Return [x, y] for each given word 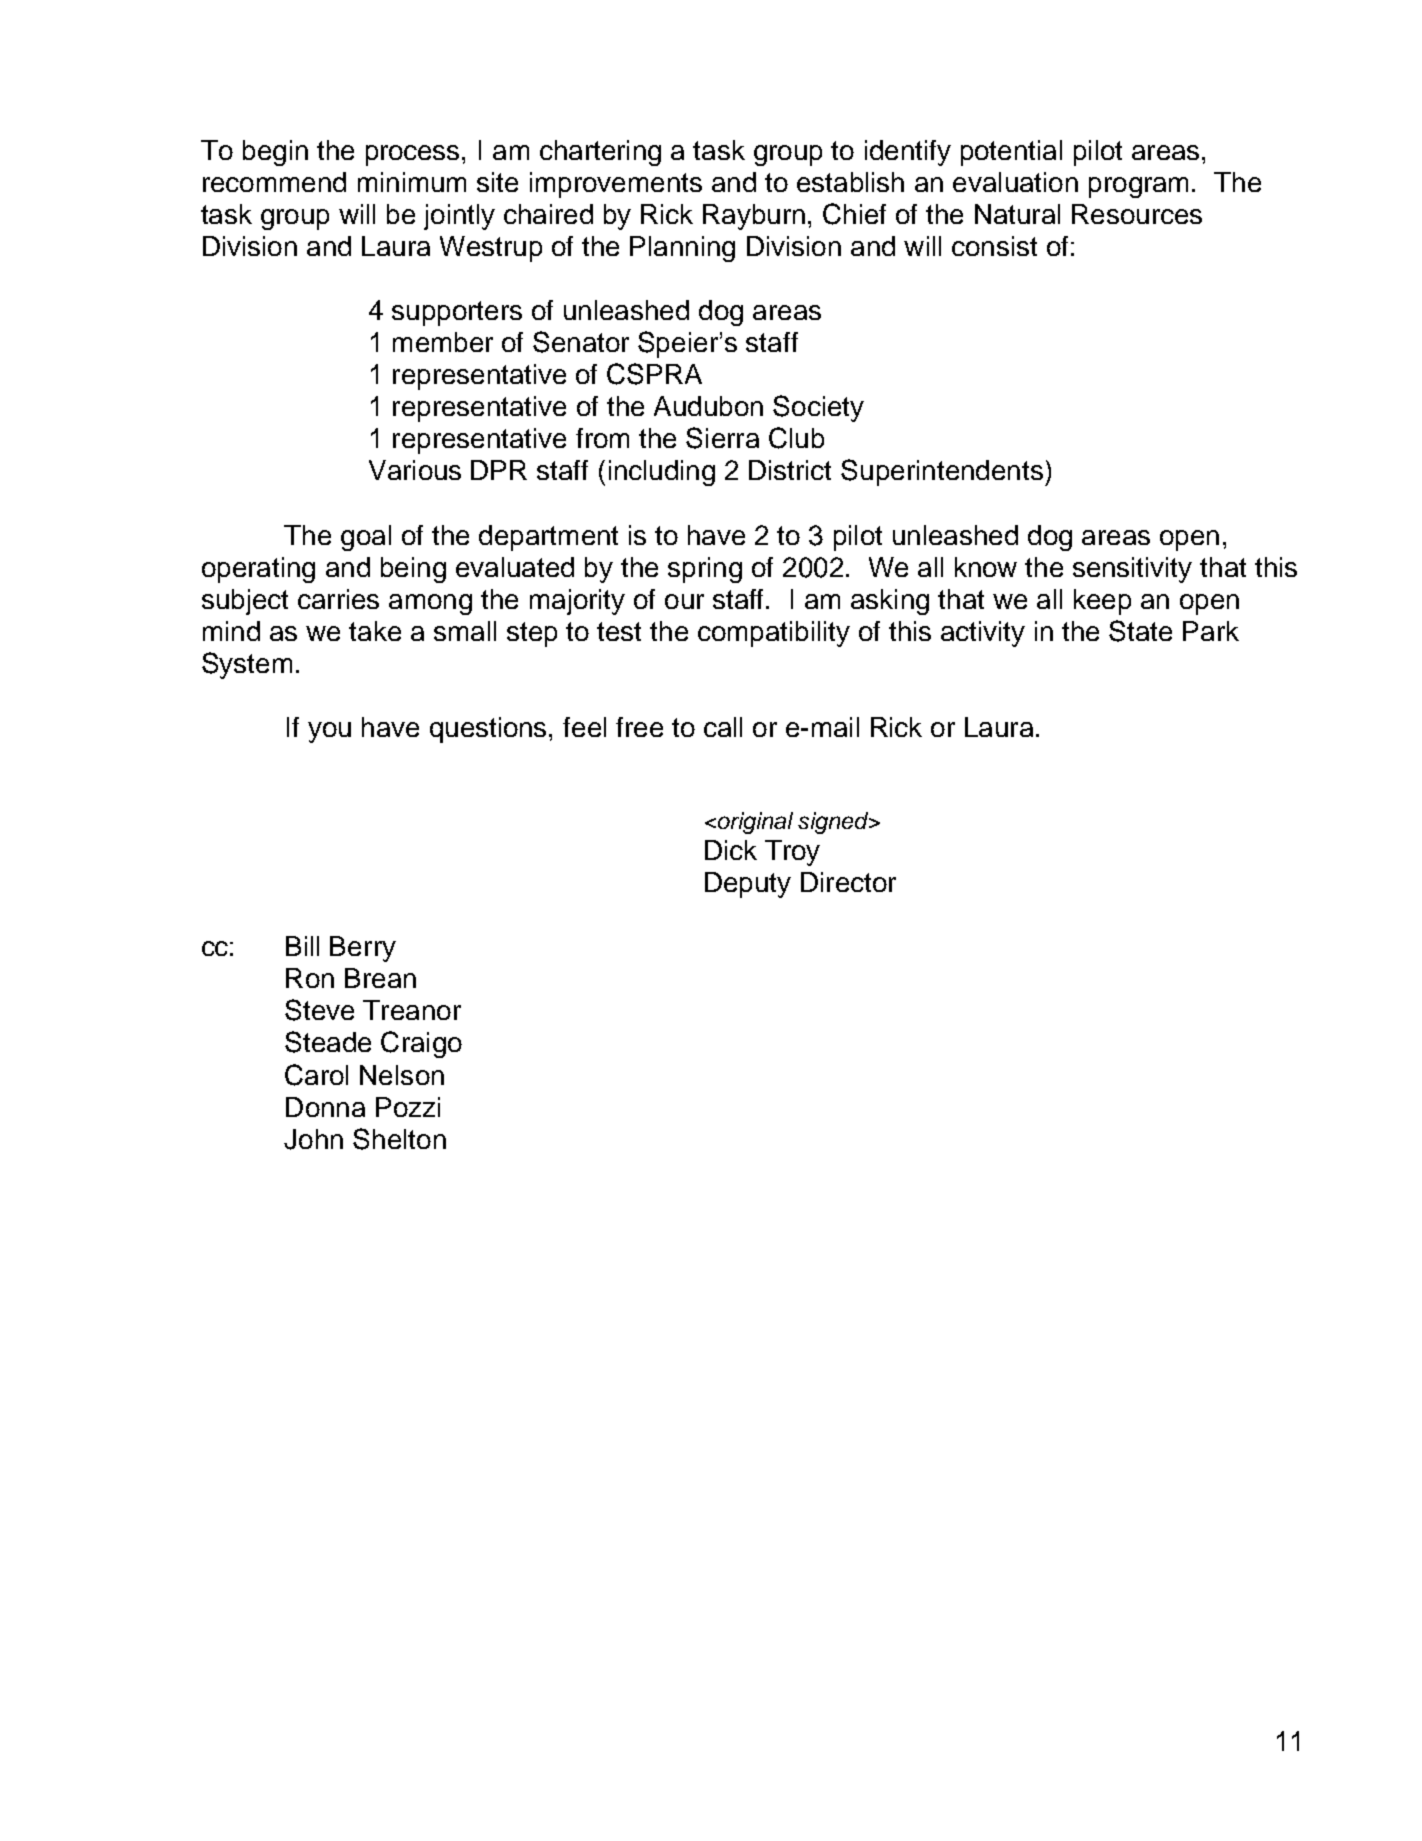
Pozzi [408, 1107]
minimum [412, 182]
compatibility [774, 634]
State [1140, 631]
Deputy [748, 885]
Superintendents [942, 472]
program [1138, 187]
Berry [363, 949]
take [375, 631]
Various [415, 470]
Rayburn [754, 217]
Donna [325, 1107]
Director [848, 882]
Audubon [708, 406]
